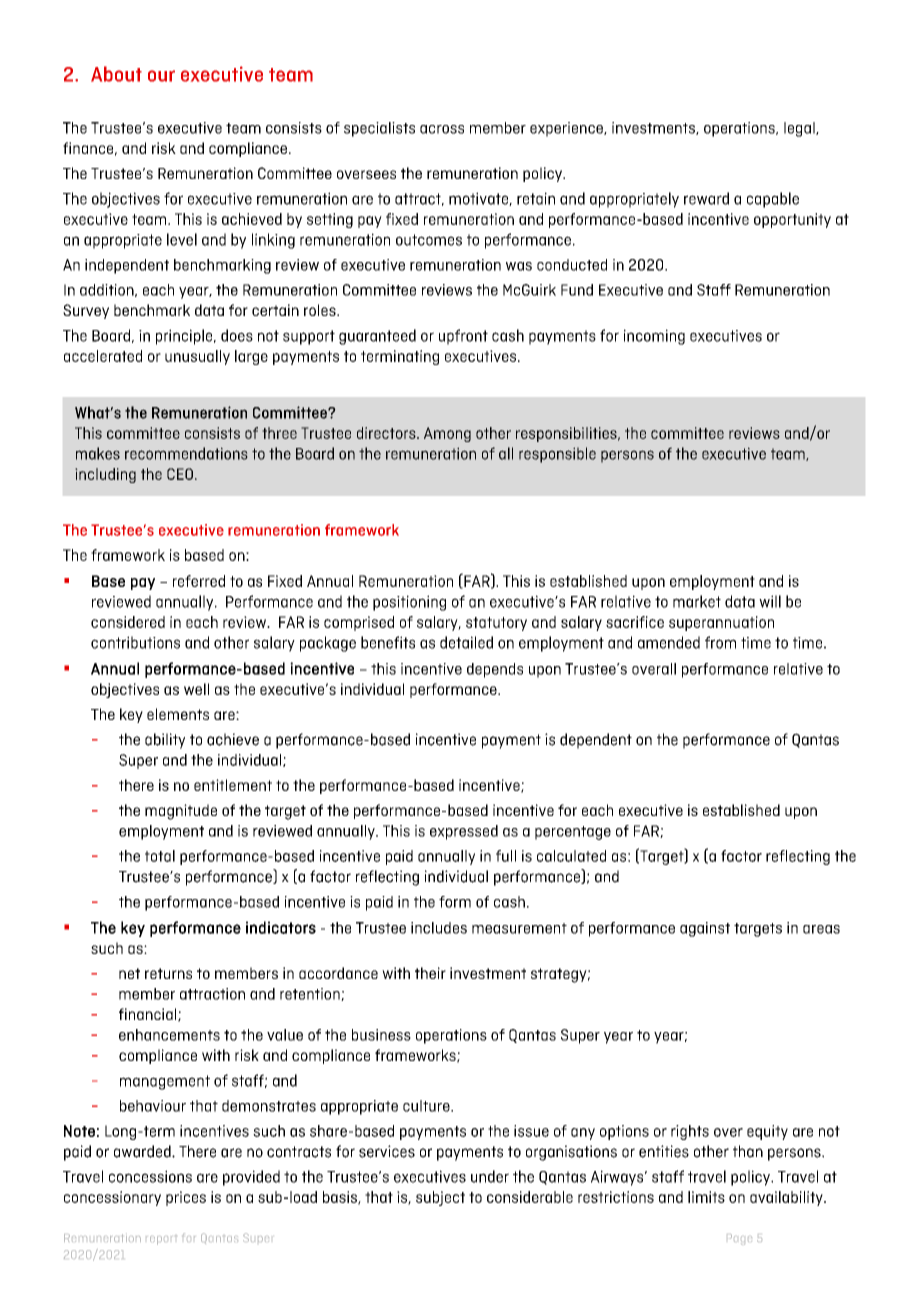  Describe the element at coordinates (440, 1198) in the screenshot. I see `subject` at that location.
